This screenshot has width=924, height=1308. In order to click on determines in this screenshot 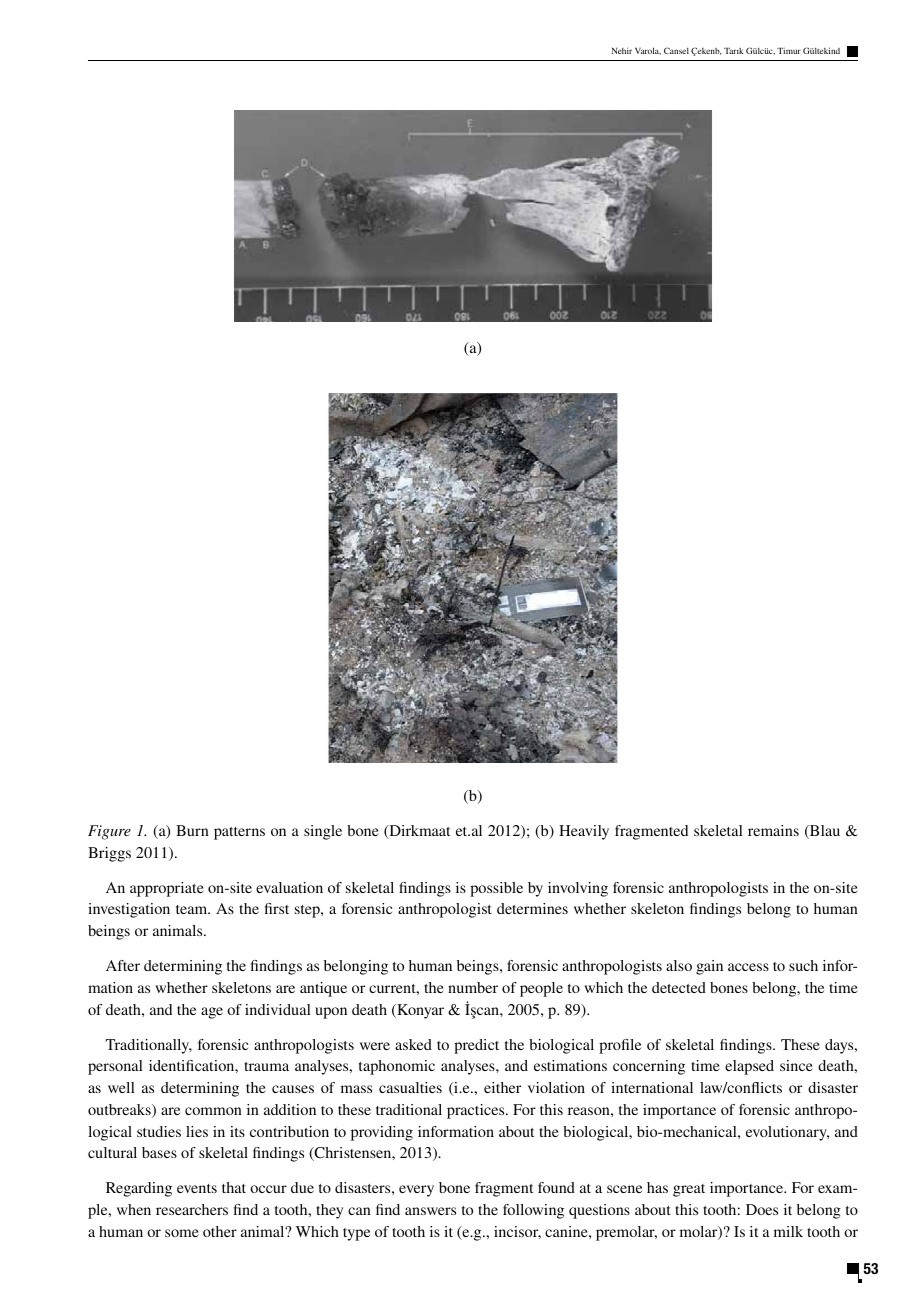, I will do `click(532, 908)`.
